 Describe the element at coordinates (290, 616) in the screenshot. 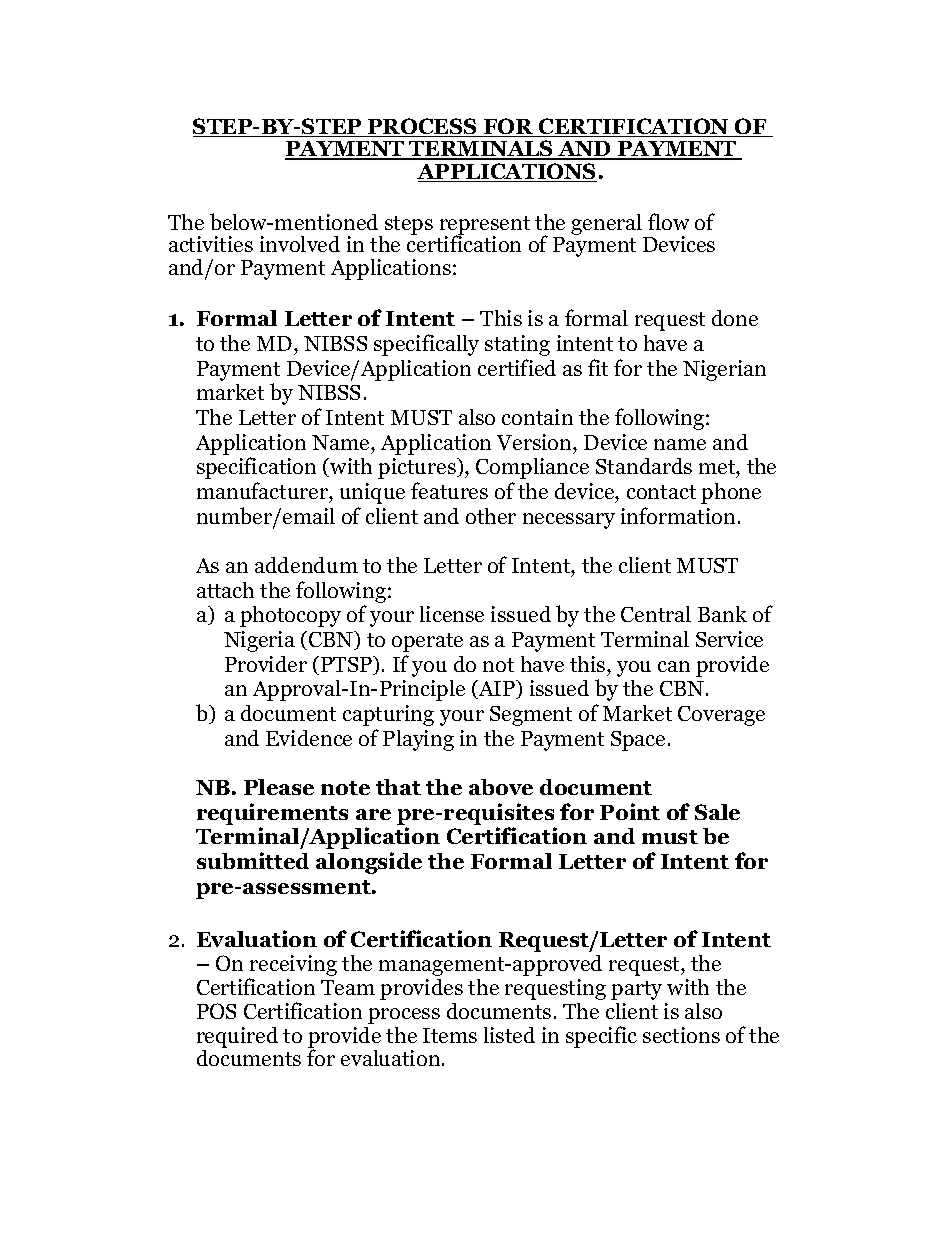

I see `photocopy` at that location.
